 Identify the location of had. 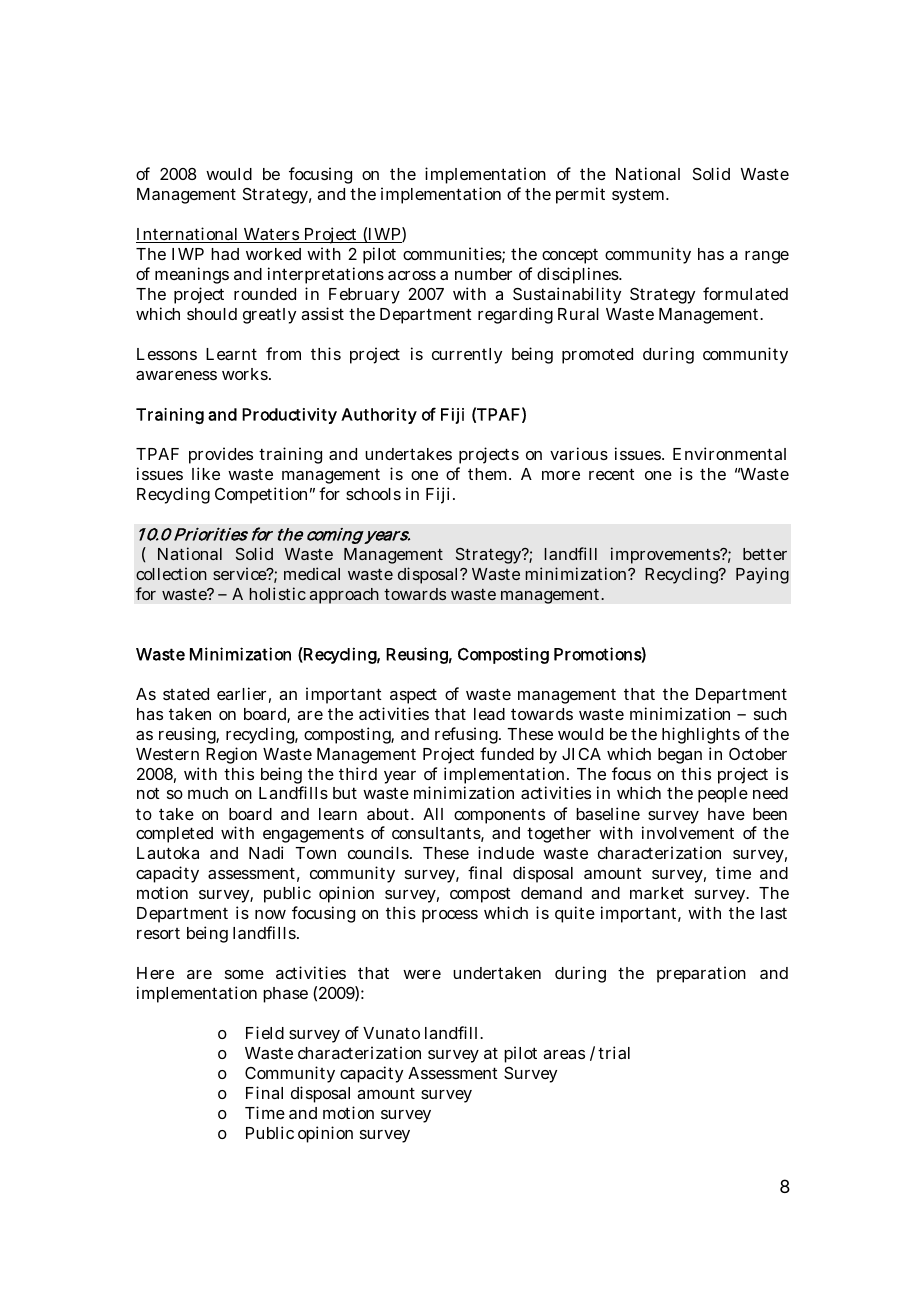
(225, 254).
